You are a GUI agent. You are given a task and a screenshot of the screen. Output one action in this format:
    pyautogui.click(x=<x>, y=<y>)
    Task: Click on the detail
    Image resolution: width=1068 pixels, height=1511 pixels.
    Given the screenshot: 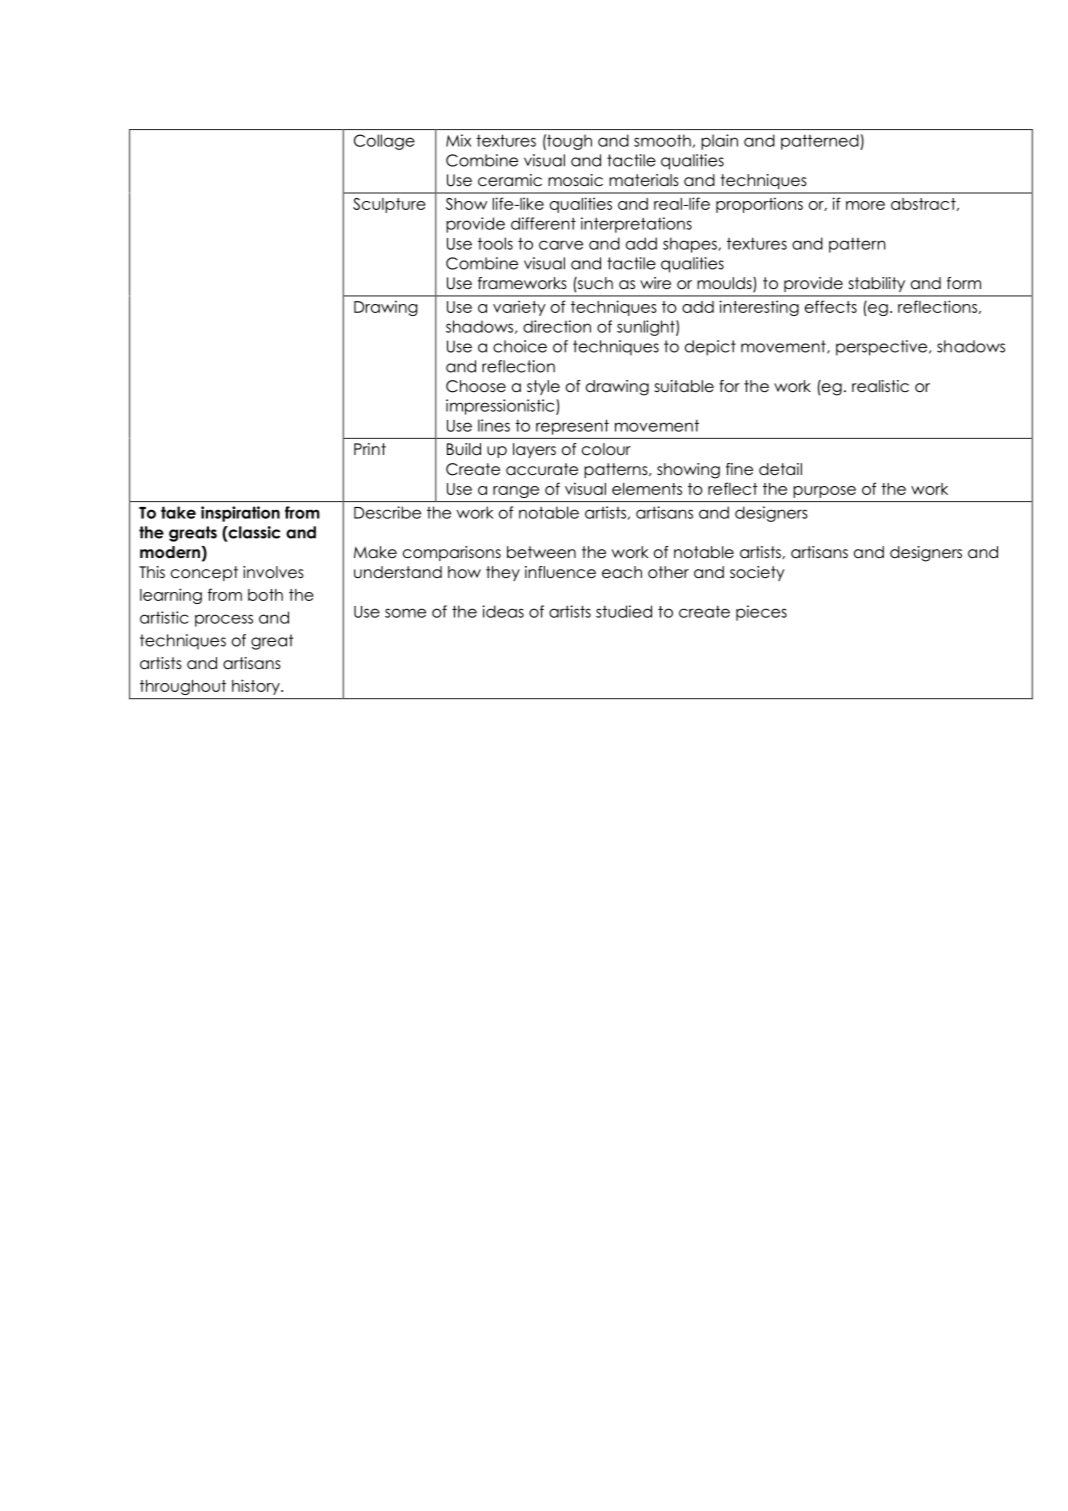 What is the action you would take?
    pyautogui.click(x=780, y=469)
